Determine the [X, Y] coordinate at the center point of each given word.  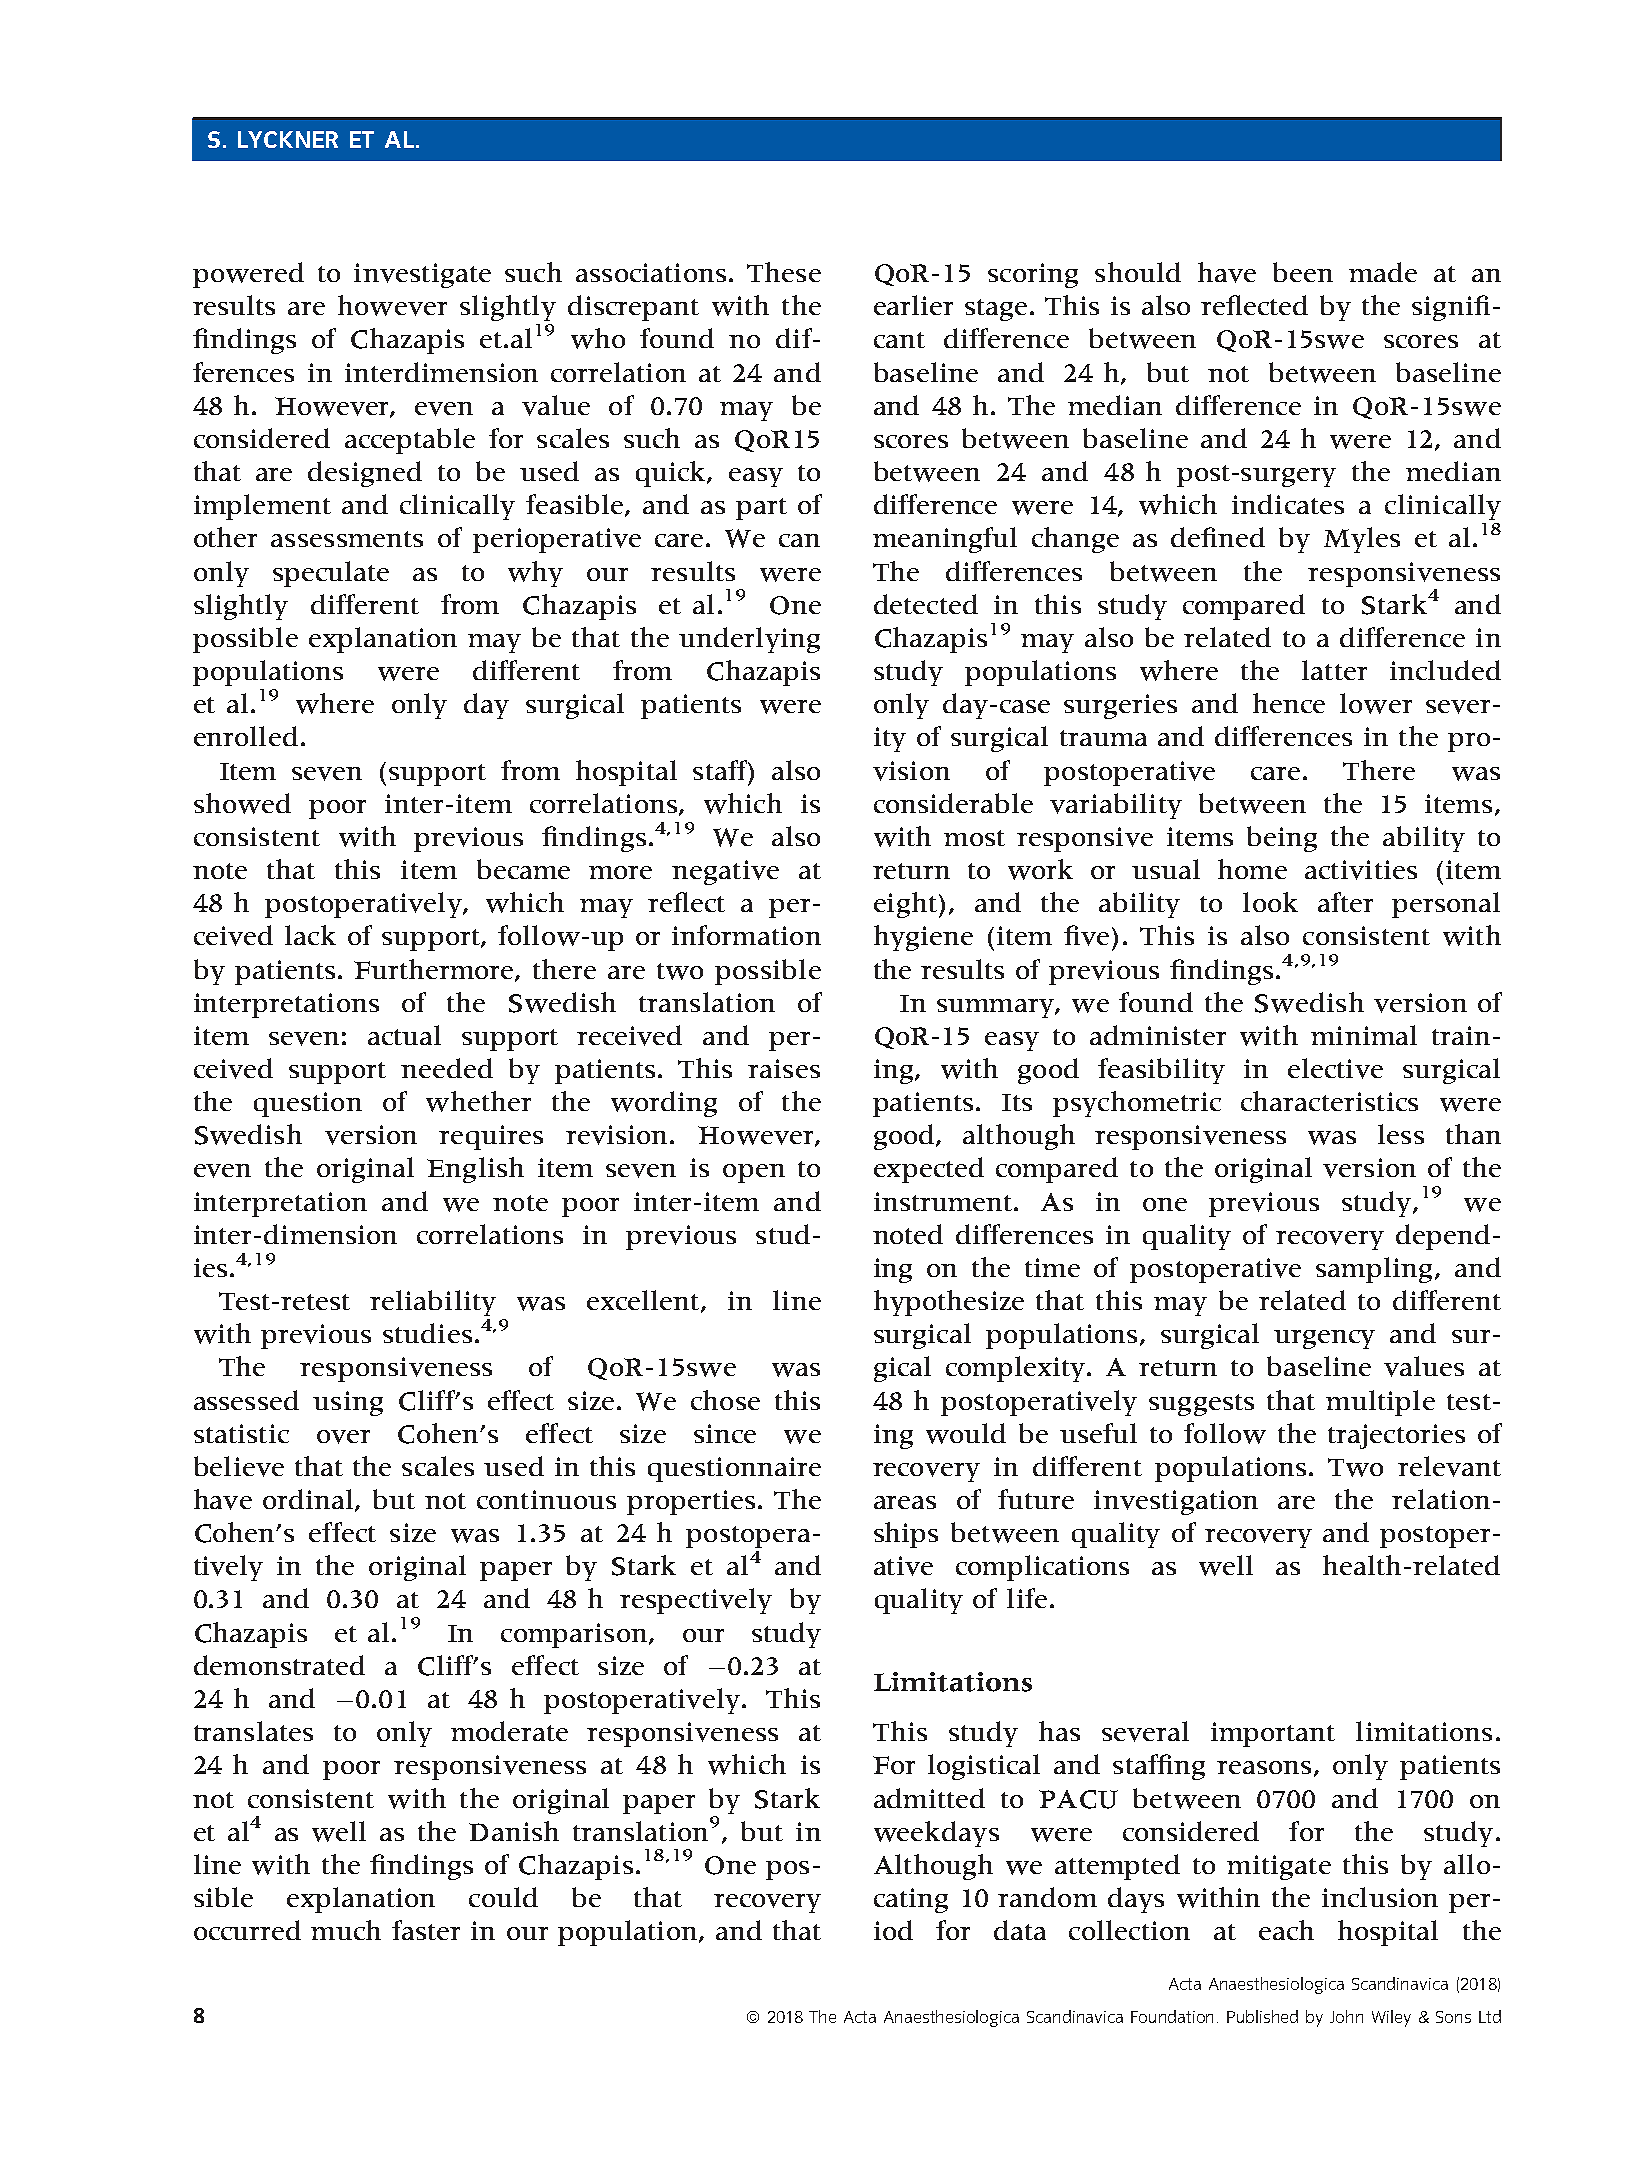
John [1346, 2016]
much [346, 1930]
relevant [1449, 1466]
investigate [422, 275]
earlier [913, 305]
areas [905, 1502]
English [475, 1170]
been [1303, 272]
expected [929, 1170]
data [1020, 1930]
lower [1376, 703]
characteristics [1329, 1101]
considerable [953, 803]
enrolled [246, 736]
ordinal [309, 1500]
